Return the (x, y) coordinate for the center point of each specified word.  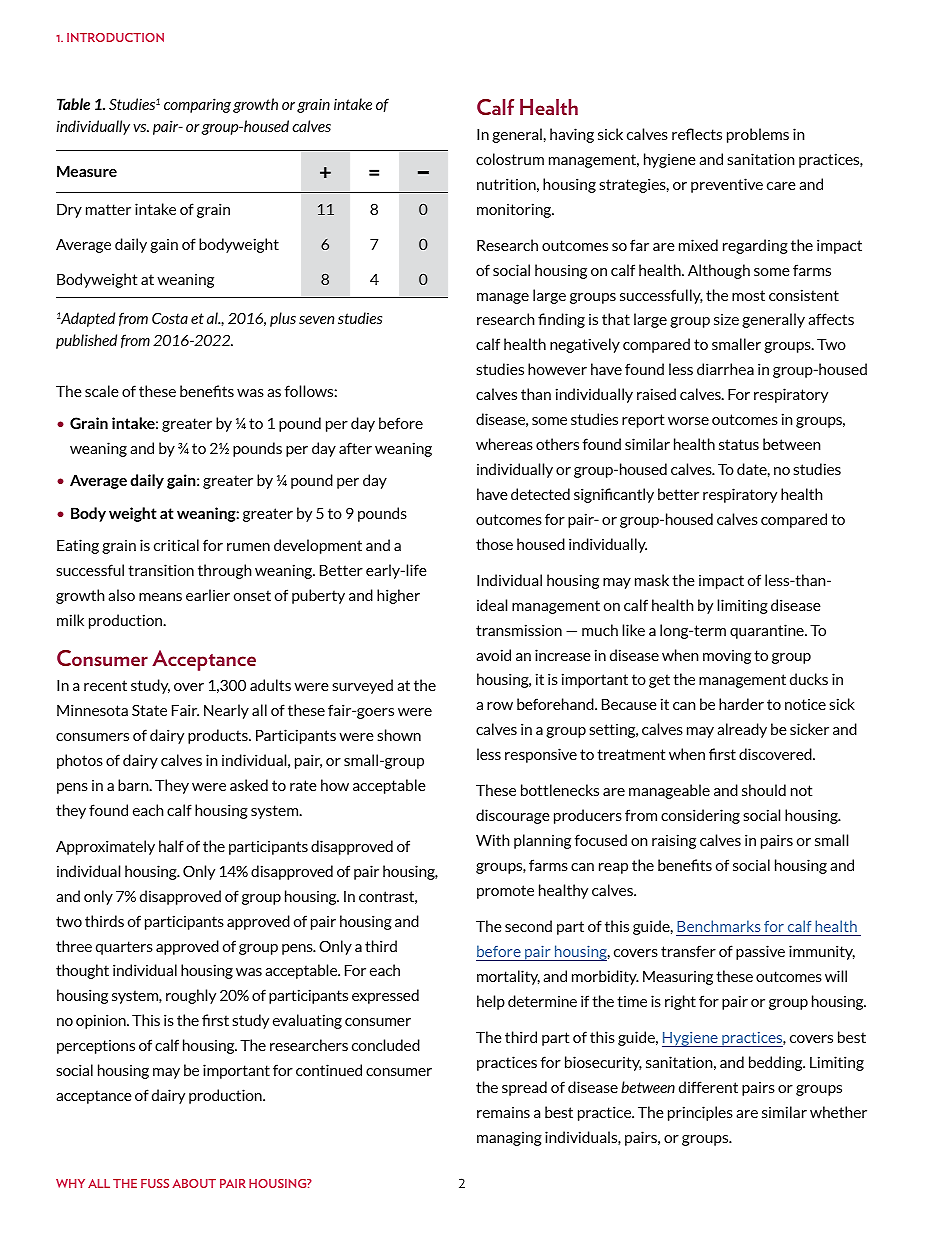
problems (758, 135)
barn (134, 785)
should (764, 790)
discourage (513, 816)
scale (102, 391)
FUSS (155, 1183)
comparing (197, 105)
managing (509, 1139)
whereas (504, 444)
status (739, 444)
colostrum (510, 159)
